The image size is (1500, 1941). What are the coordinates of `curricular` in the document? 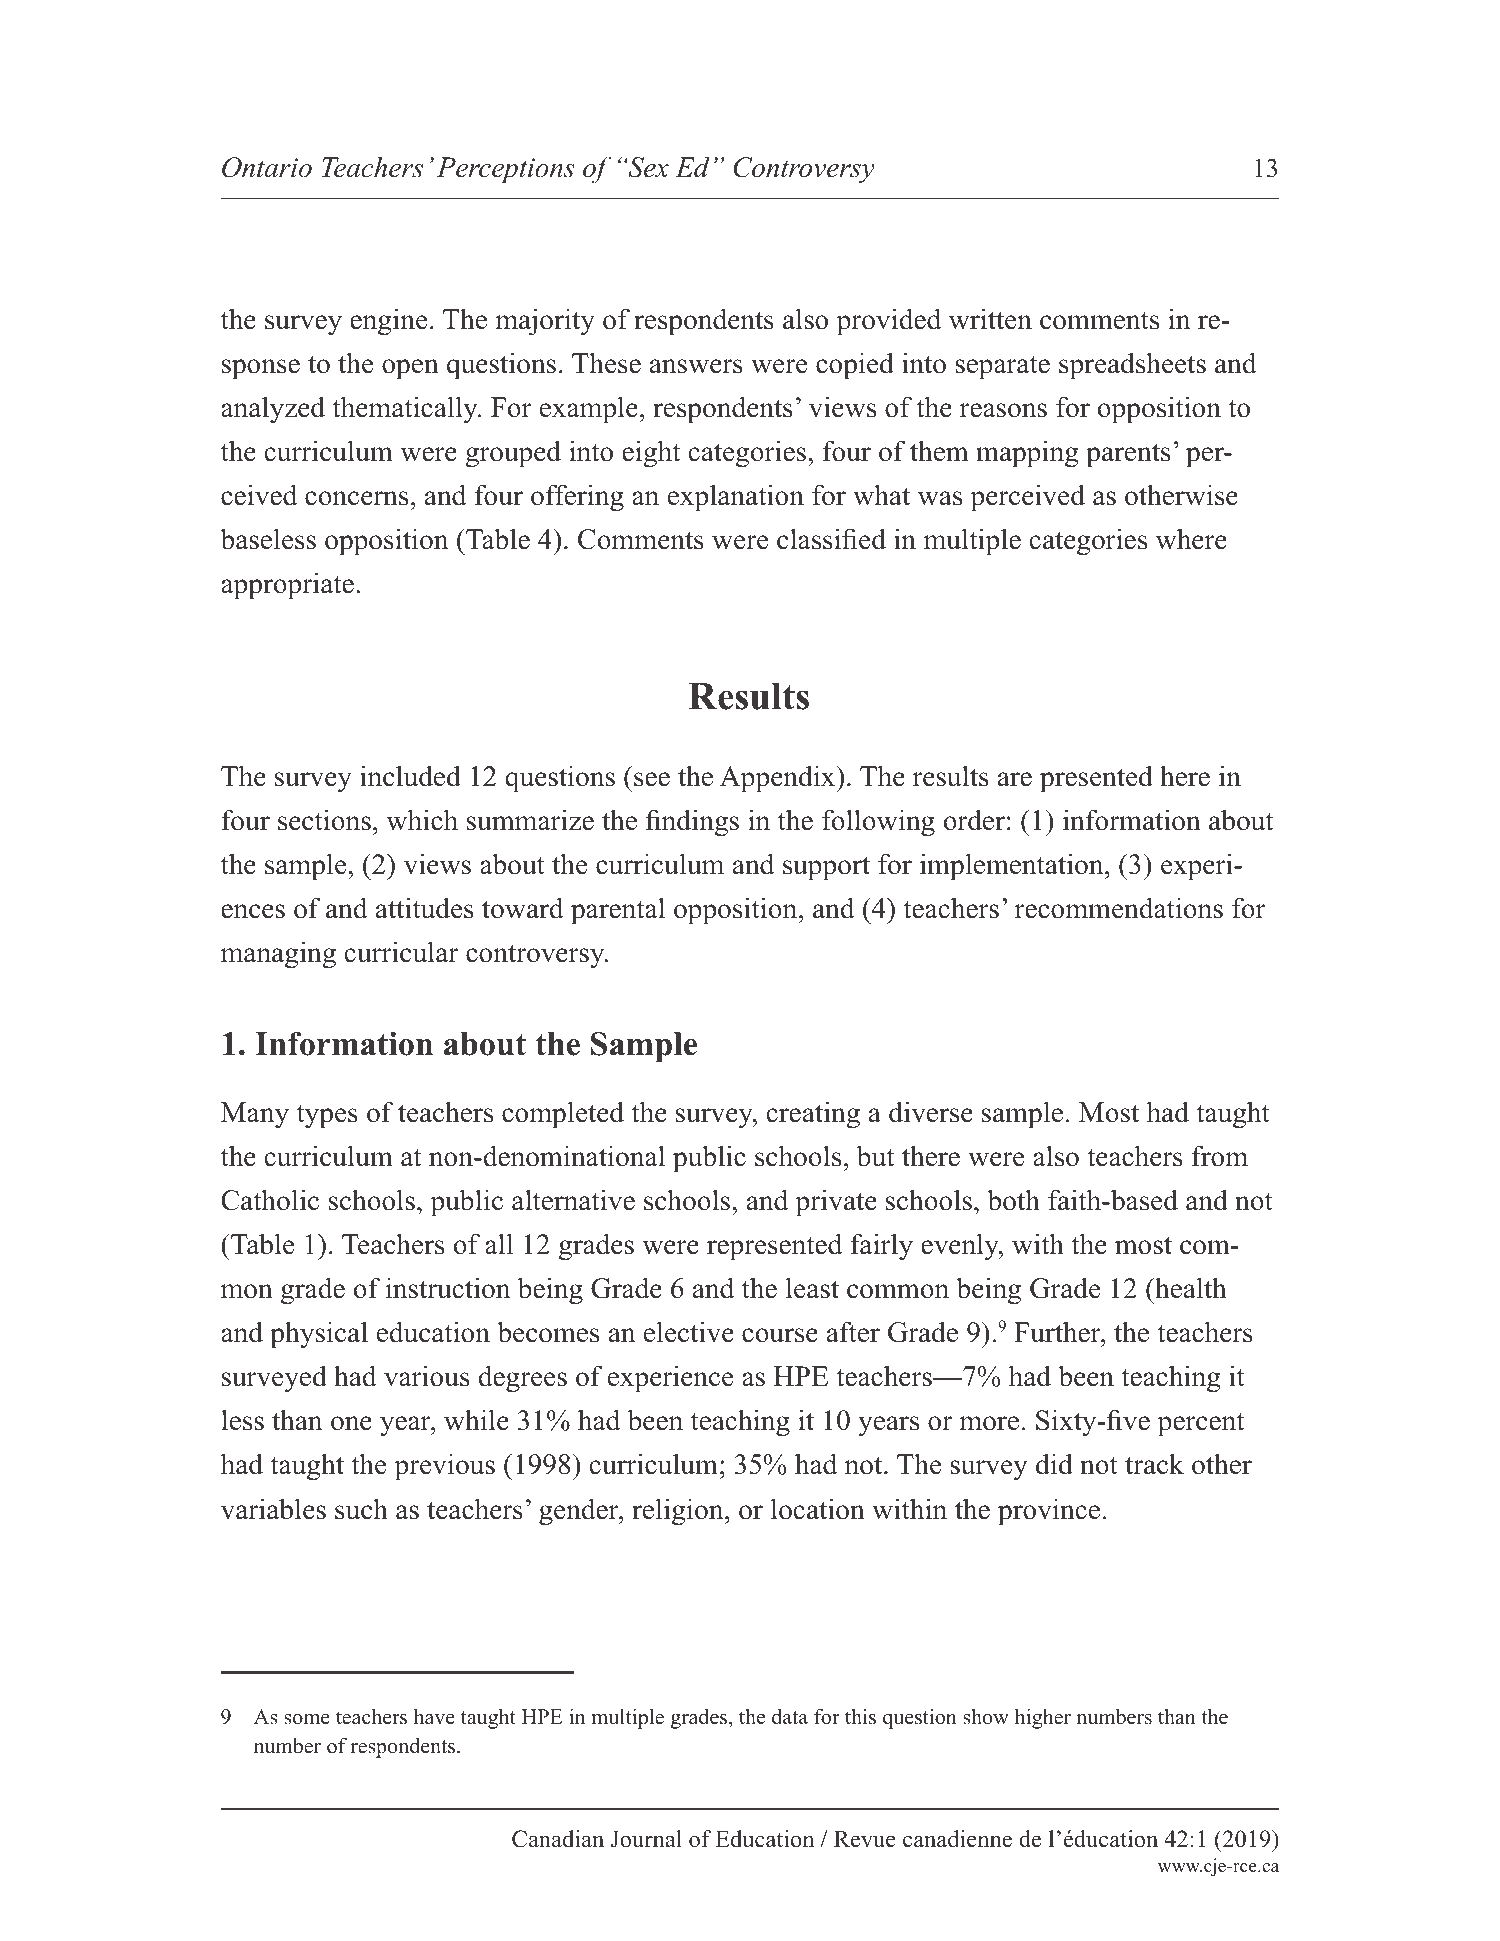 It's located at (401, 952).
